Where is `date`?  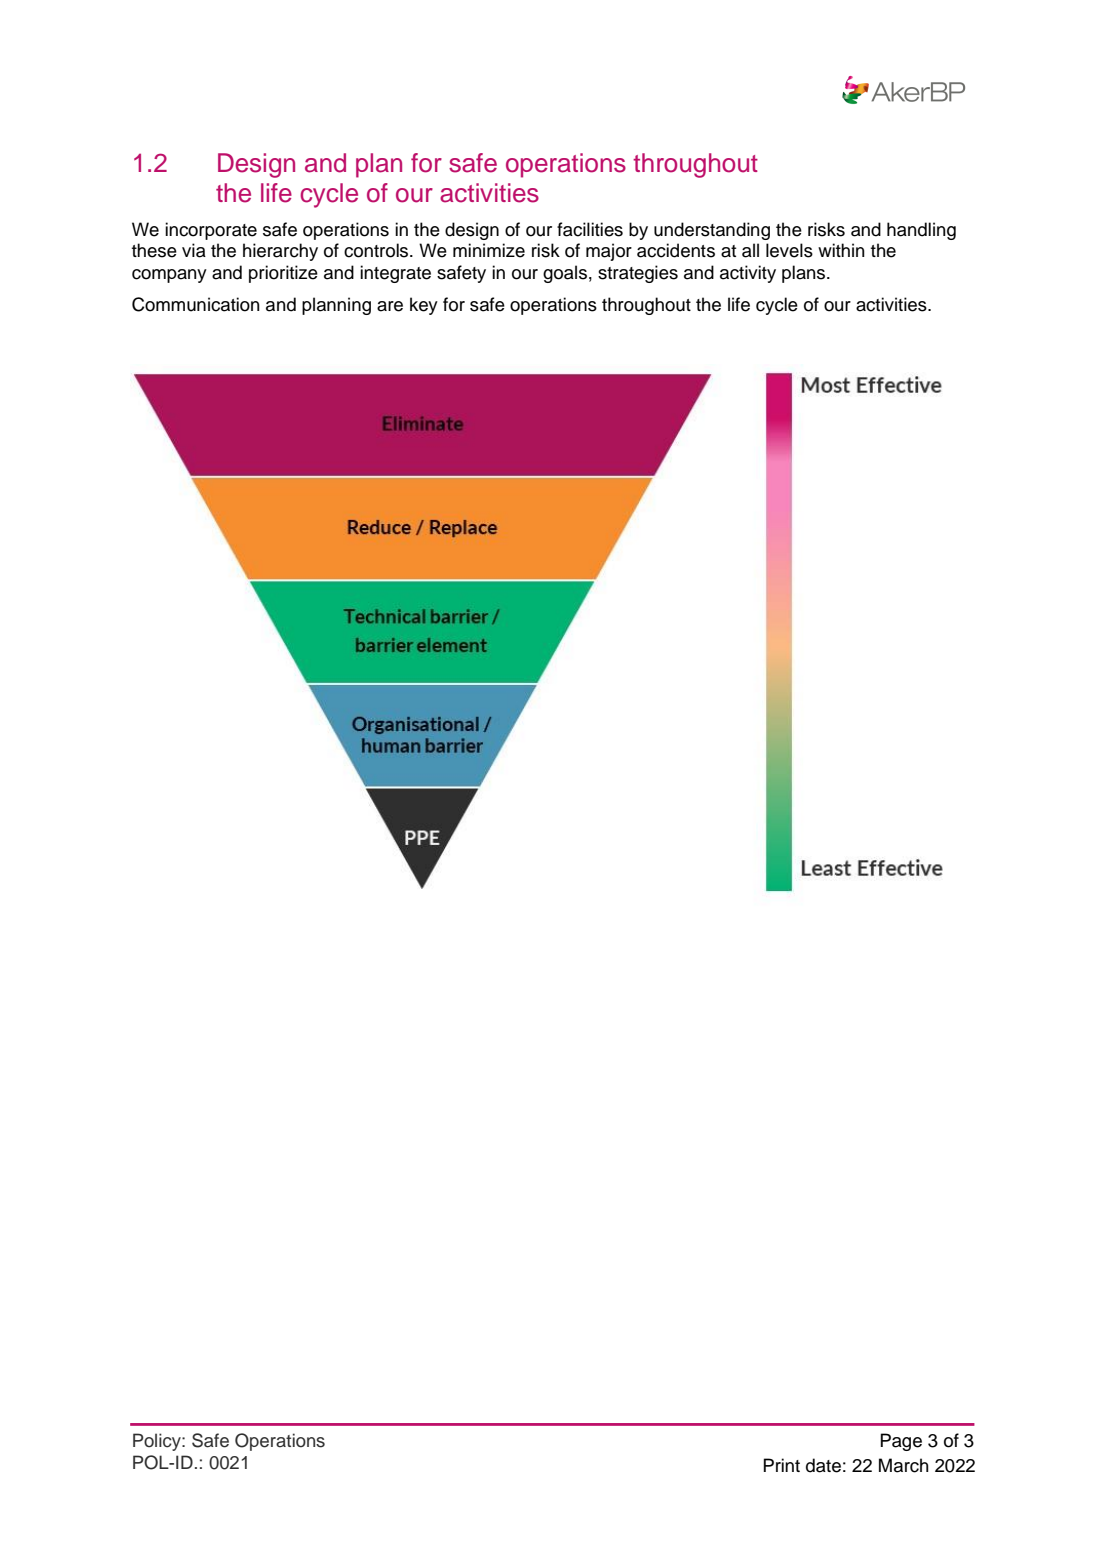 date is located at coordinates (823, 1465).
